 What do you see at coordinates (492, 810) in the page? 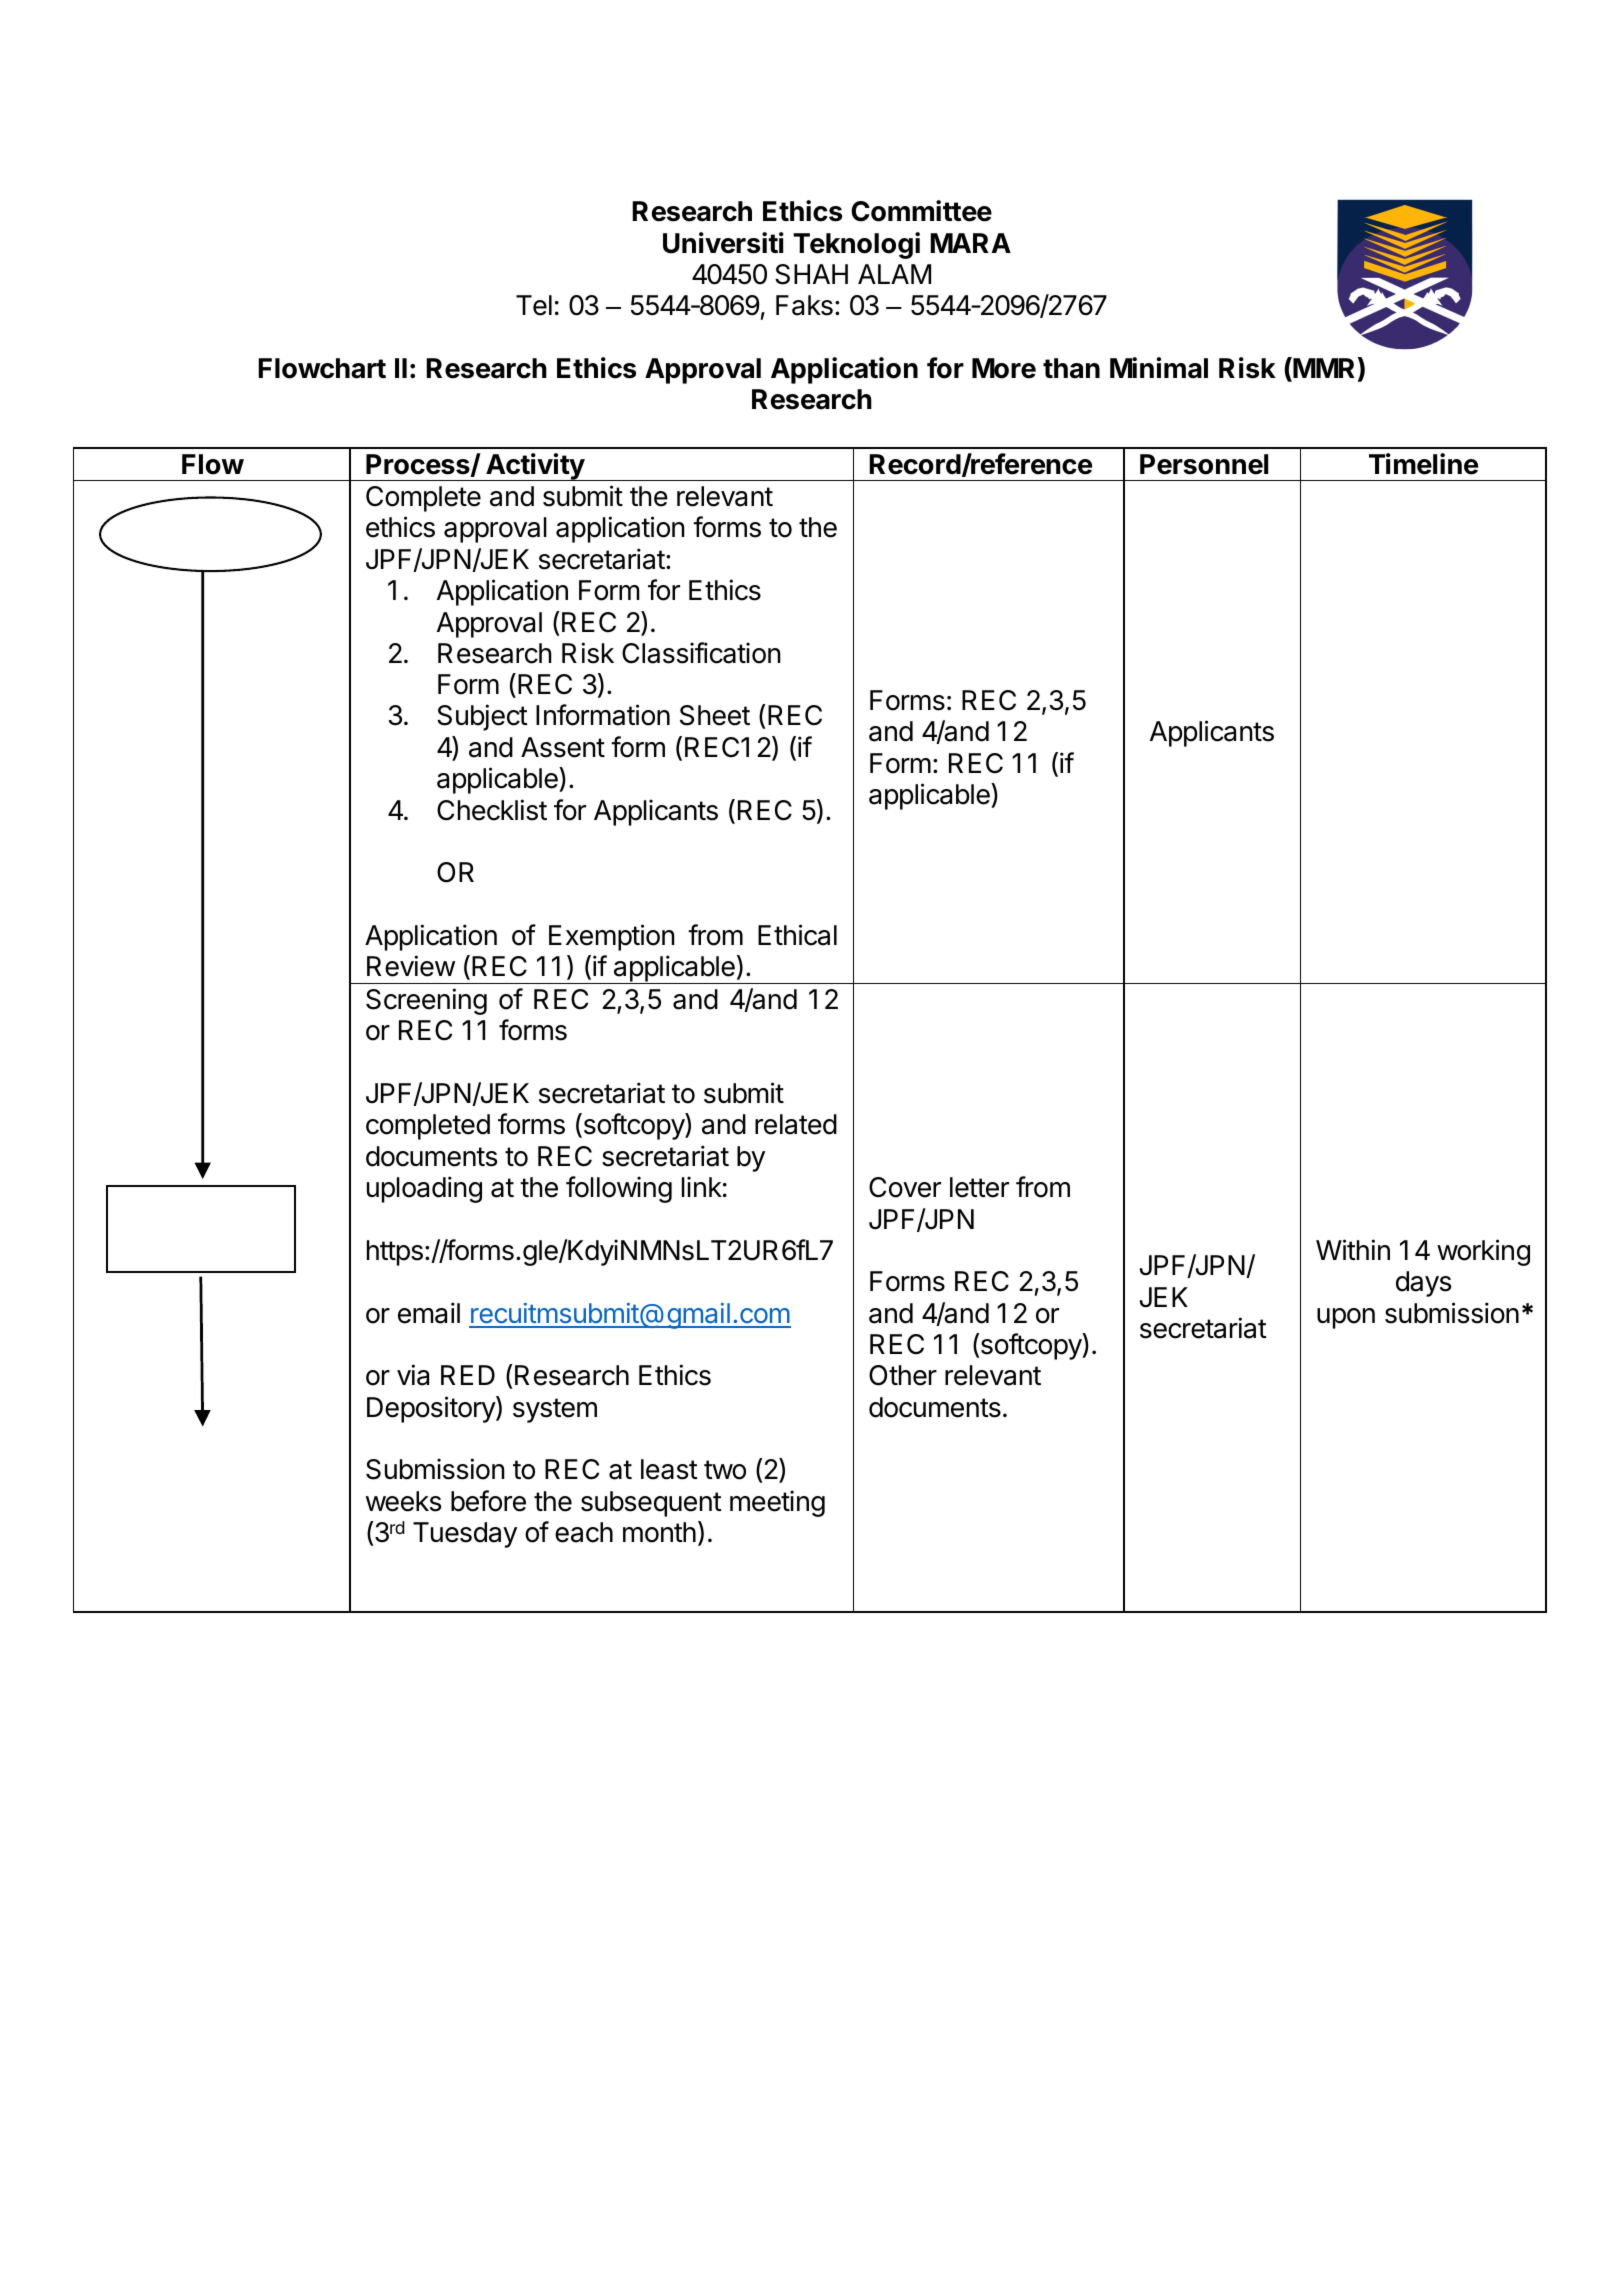
I see `Checklist` at bounding box center [492, 810].
